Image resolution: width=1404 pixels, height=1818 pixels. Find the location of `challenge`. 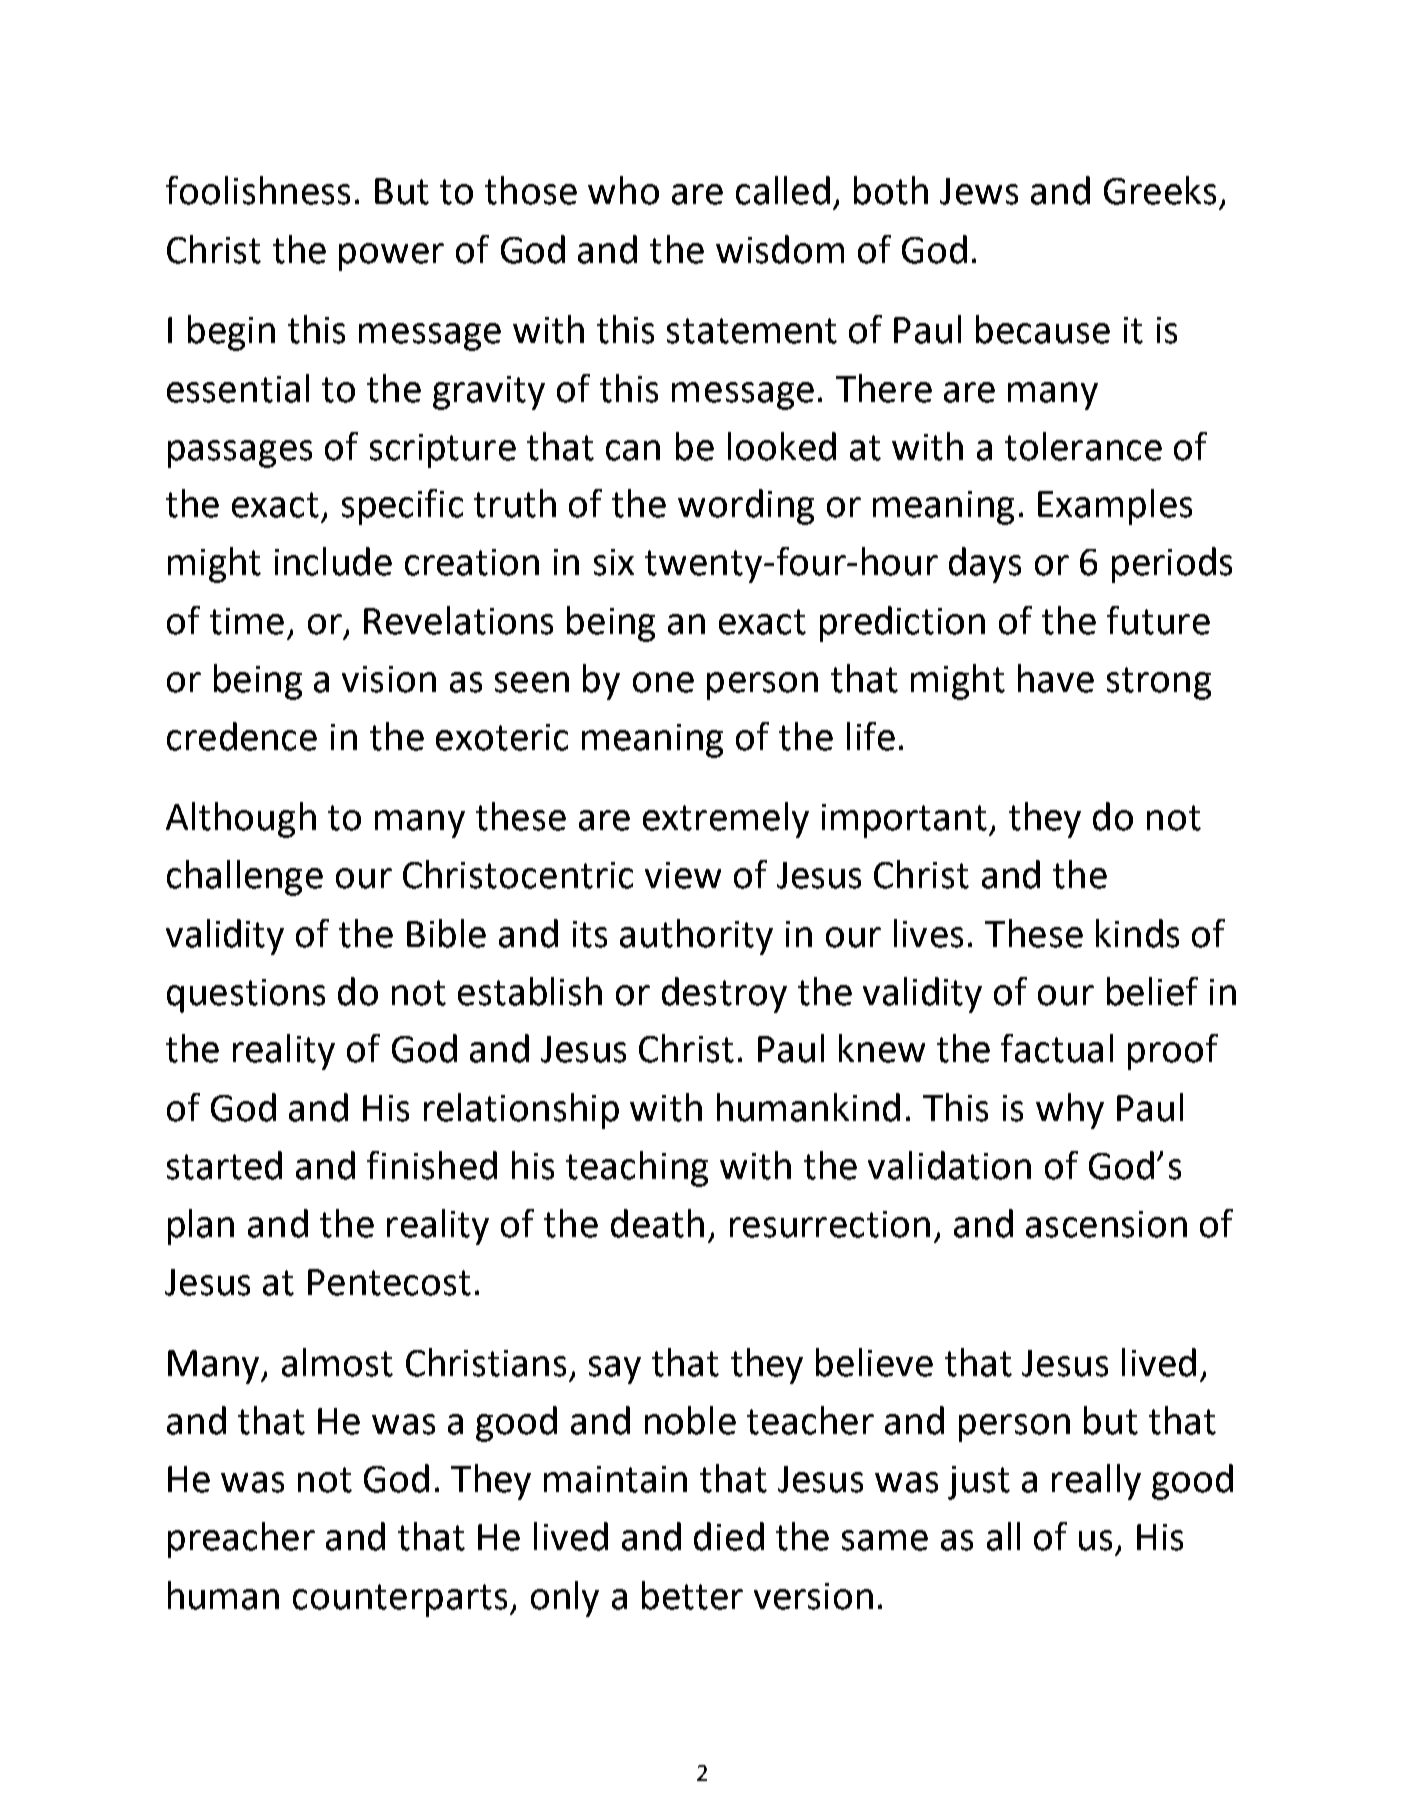

challenge is located at coordinates (245, 878).
